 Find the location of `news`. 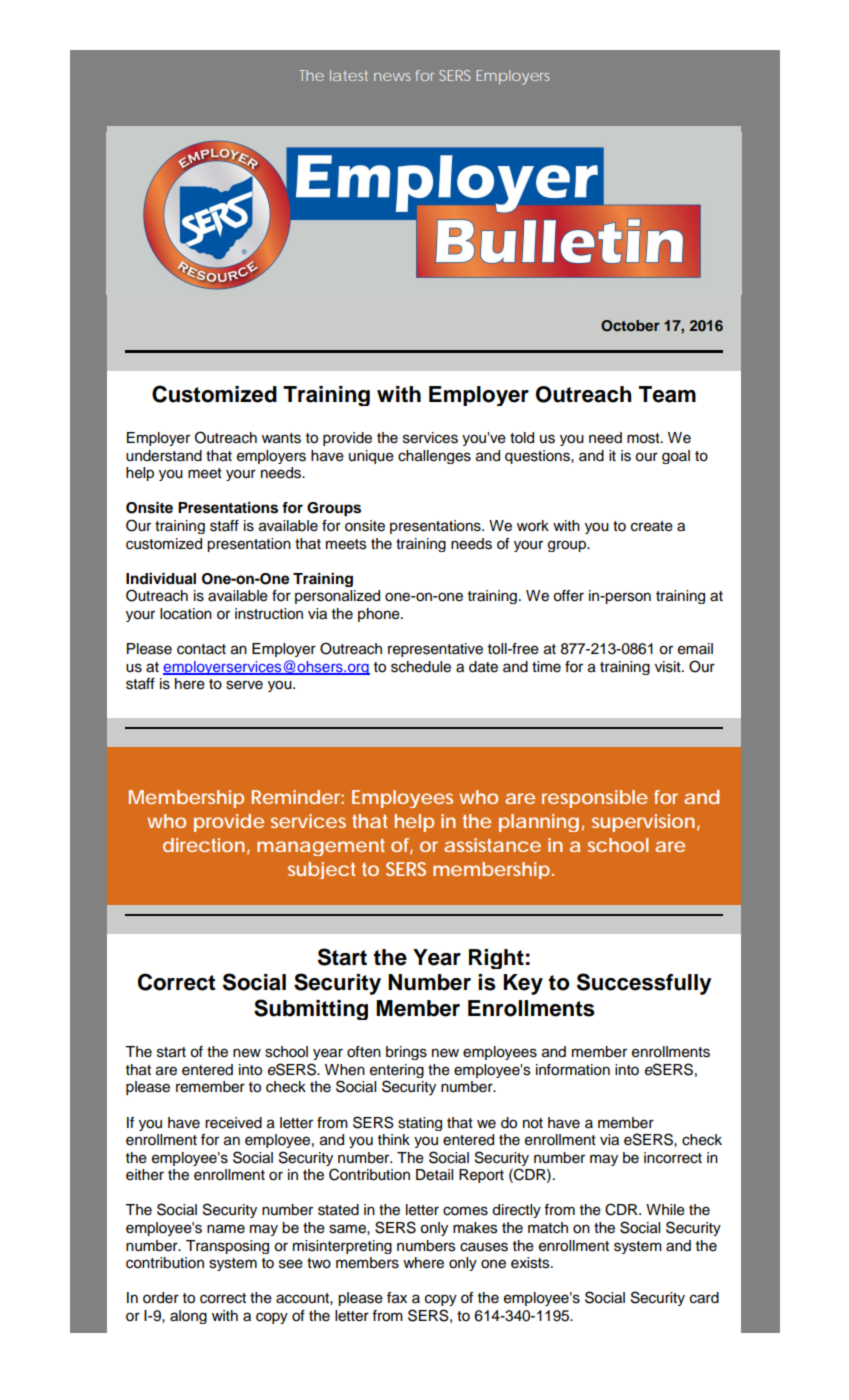

news is located at coordinates (392, 77).
